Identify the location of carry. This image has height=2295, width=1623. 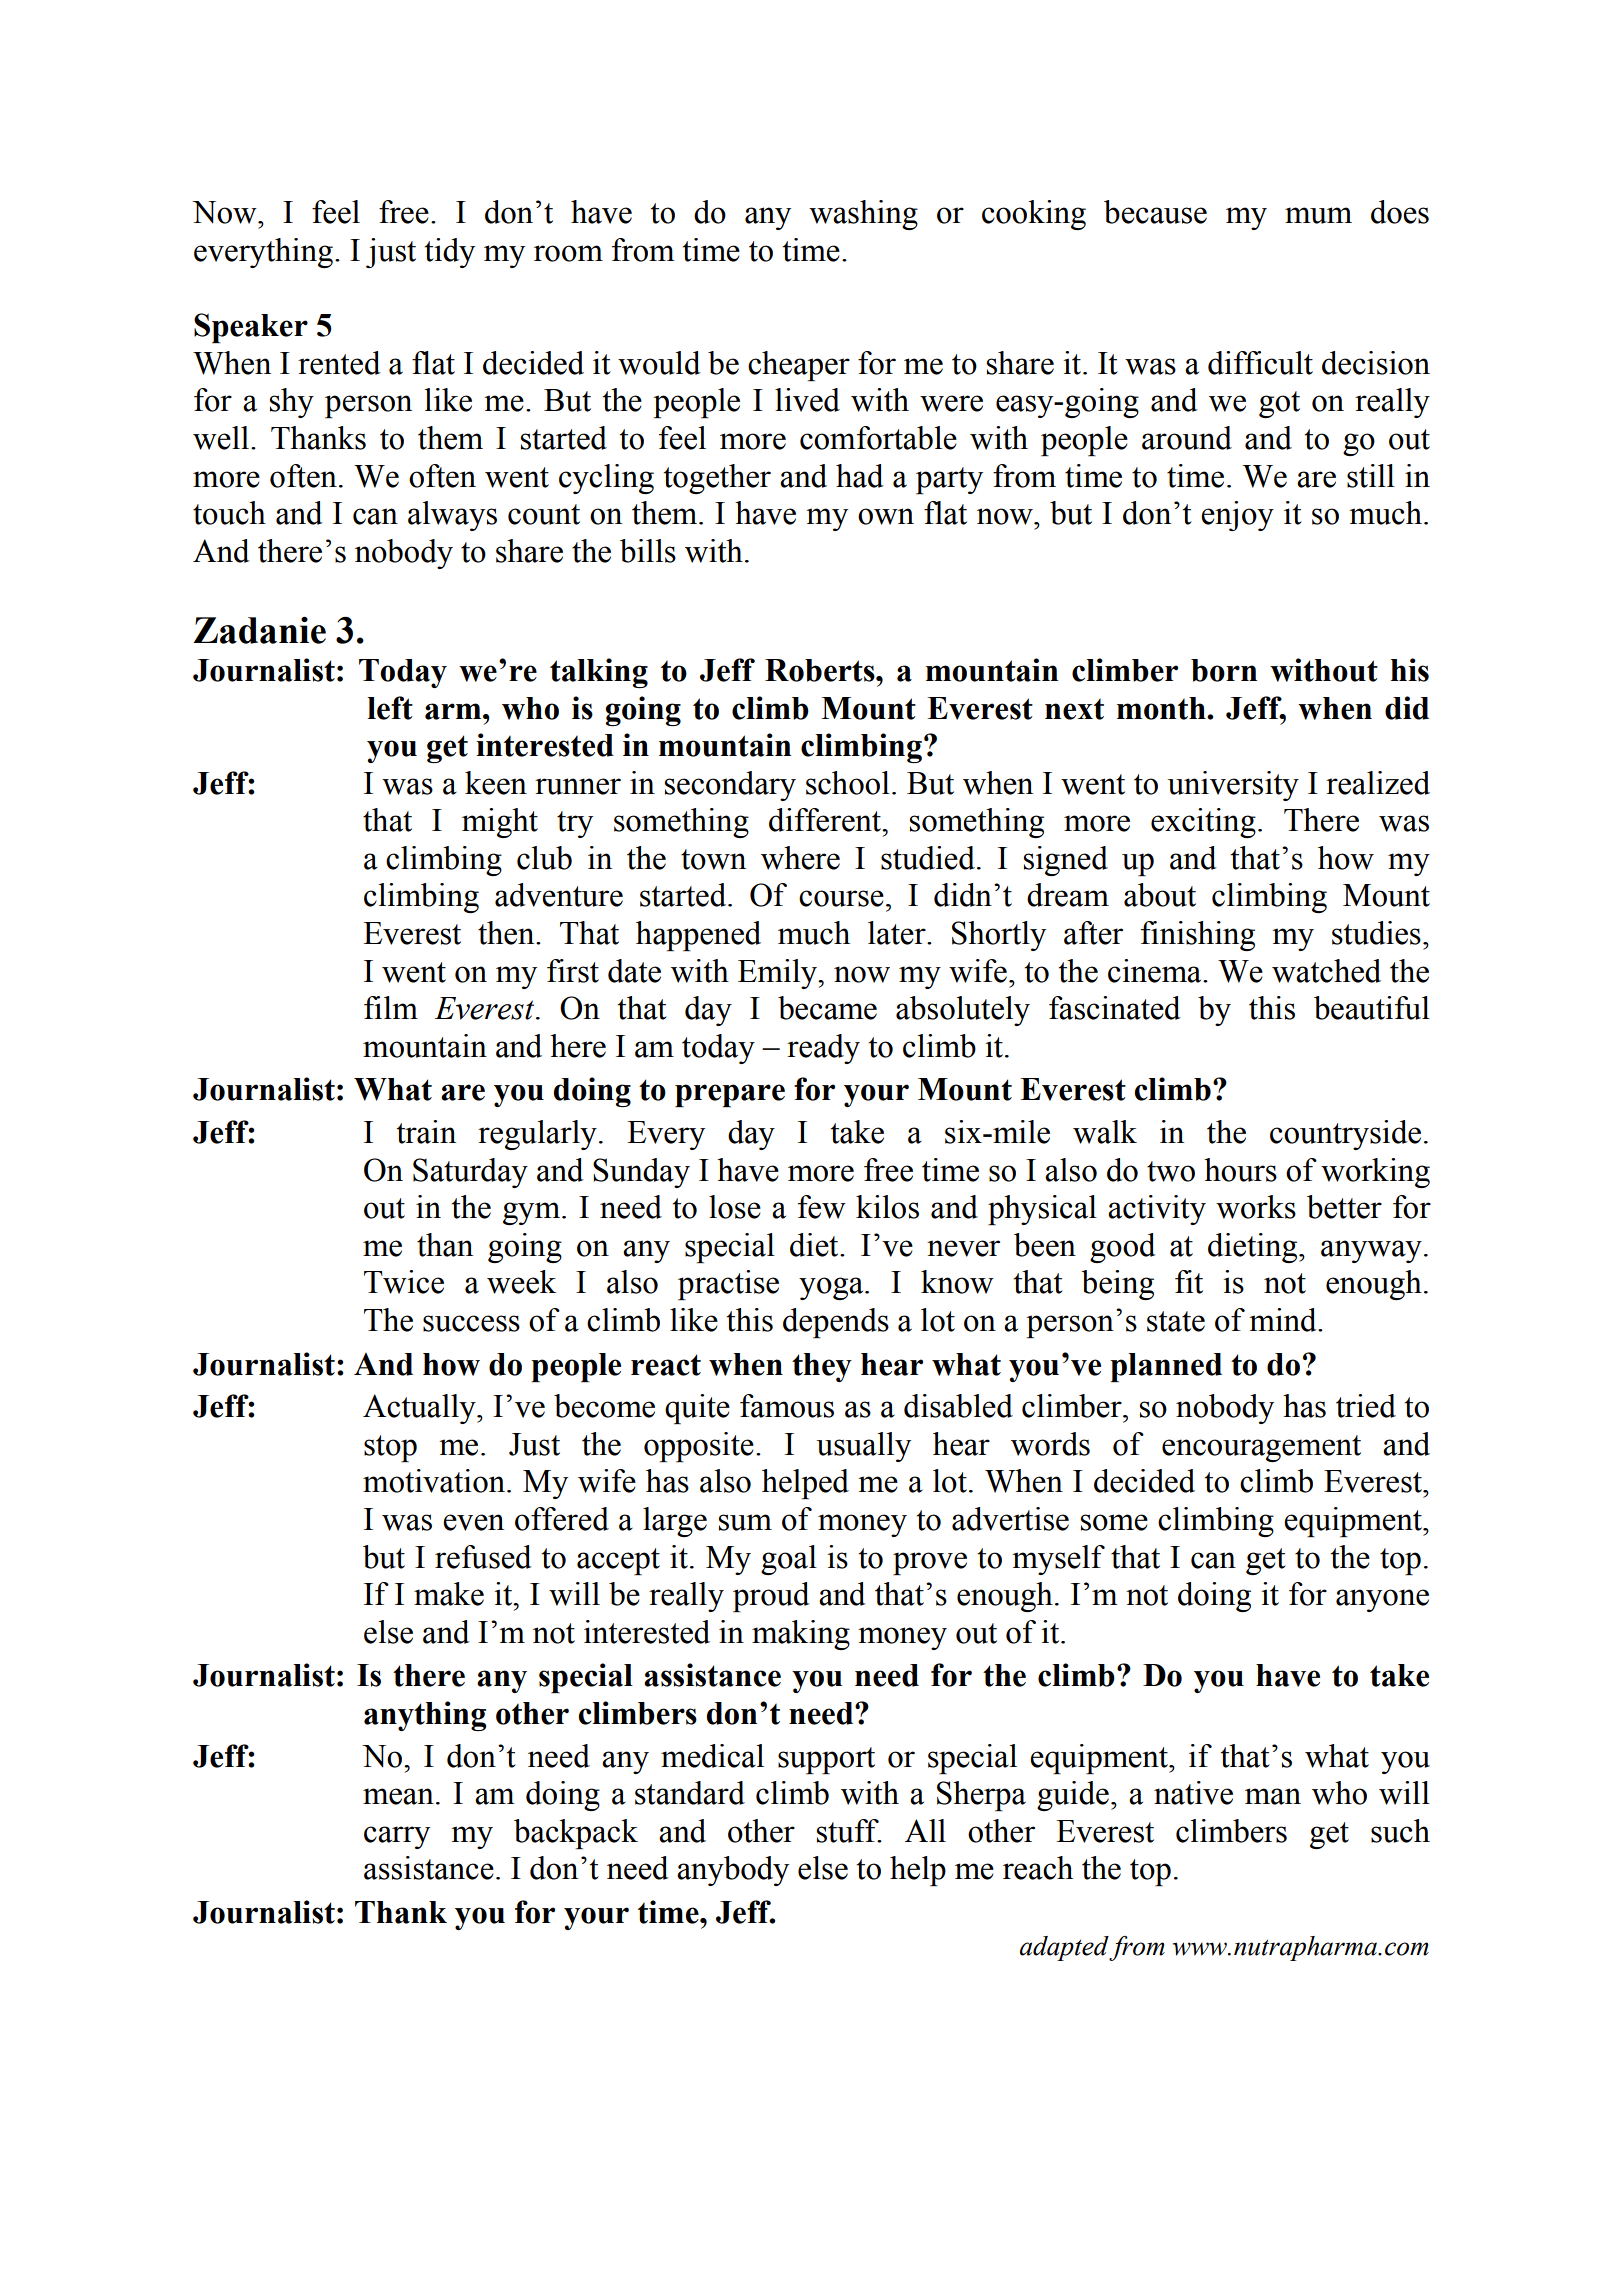
(397, 1837).
